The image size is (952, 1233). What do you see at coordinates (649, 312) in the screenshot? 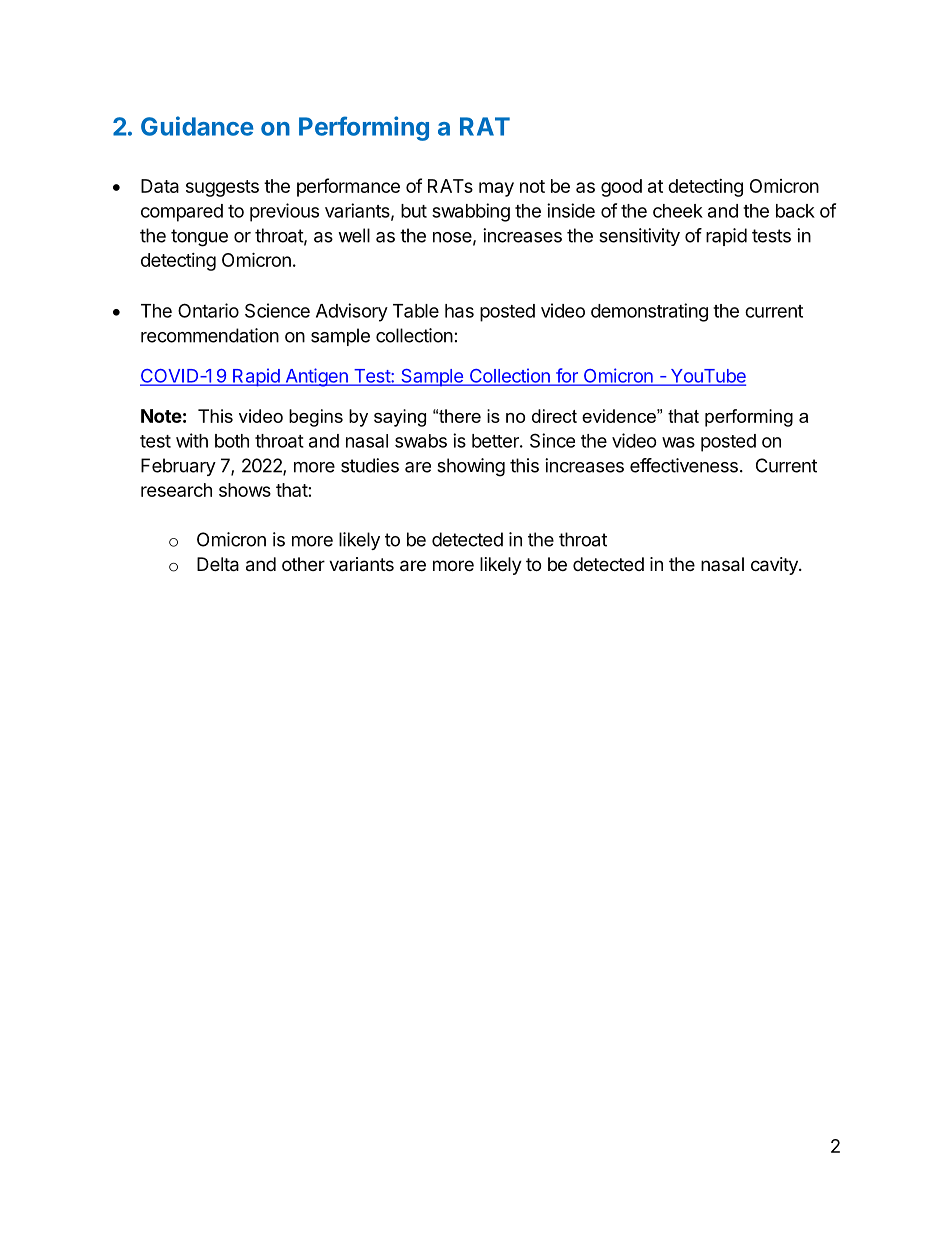
I see `demonstrating` at bounding box center [649, 312].
